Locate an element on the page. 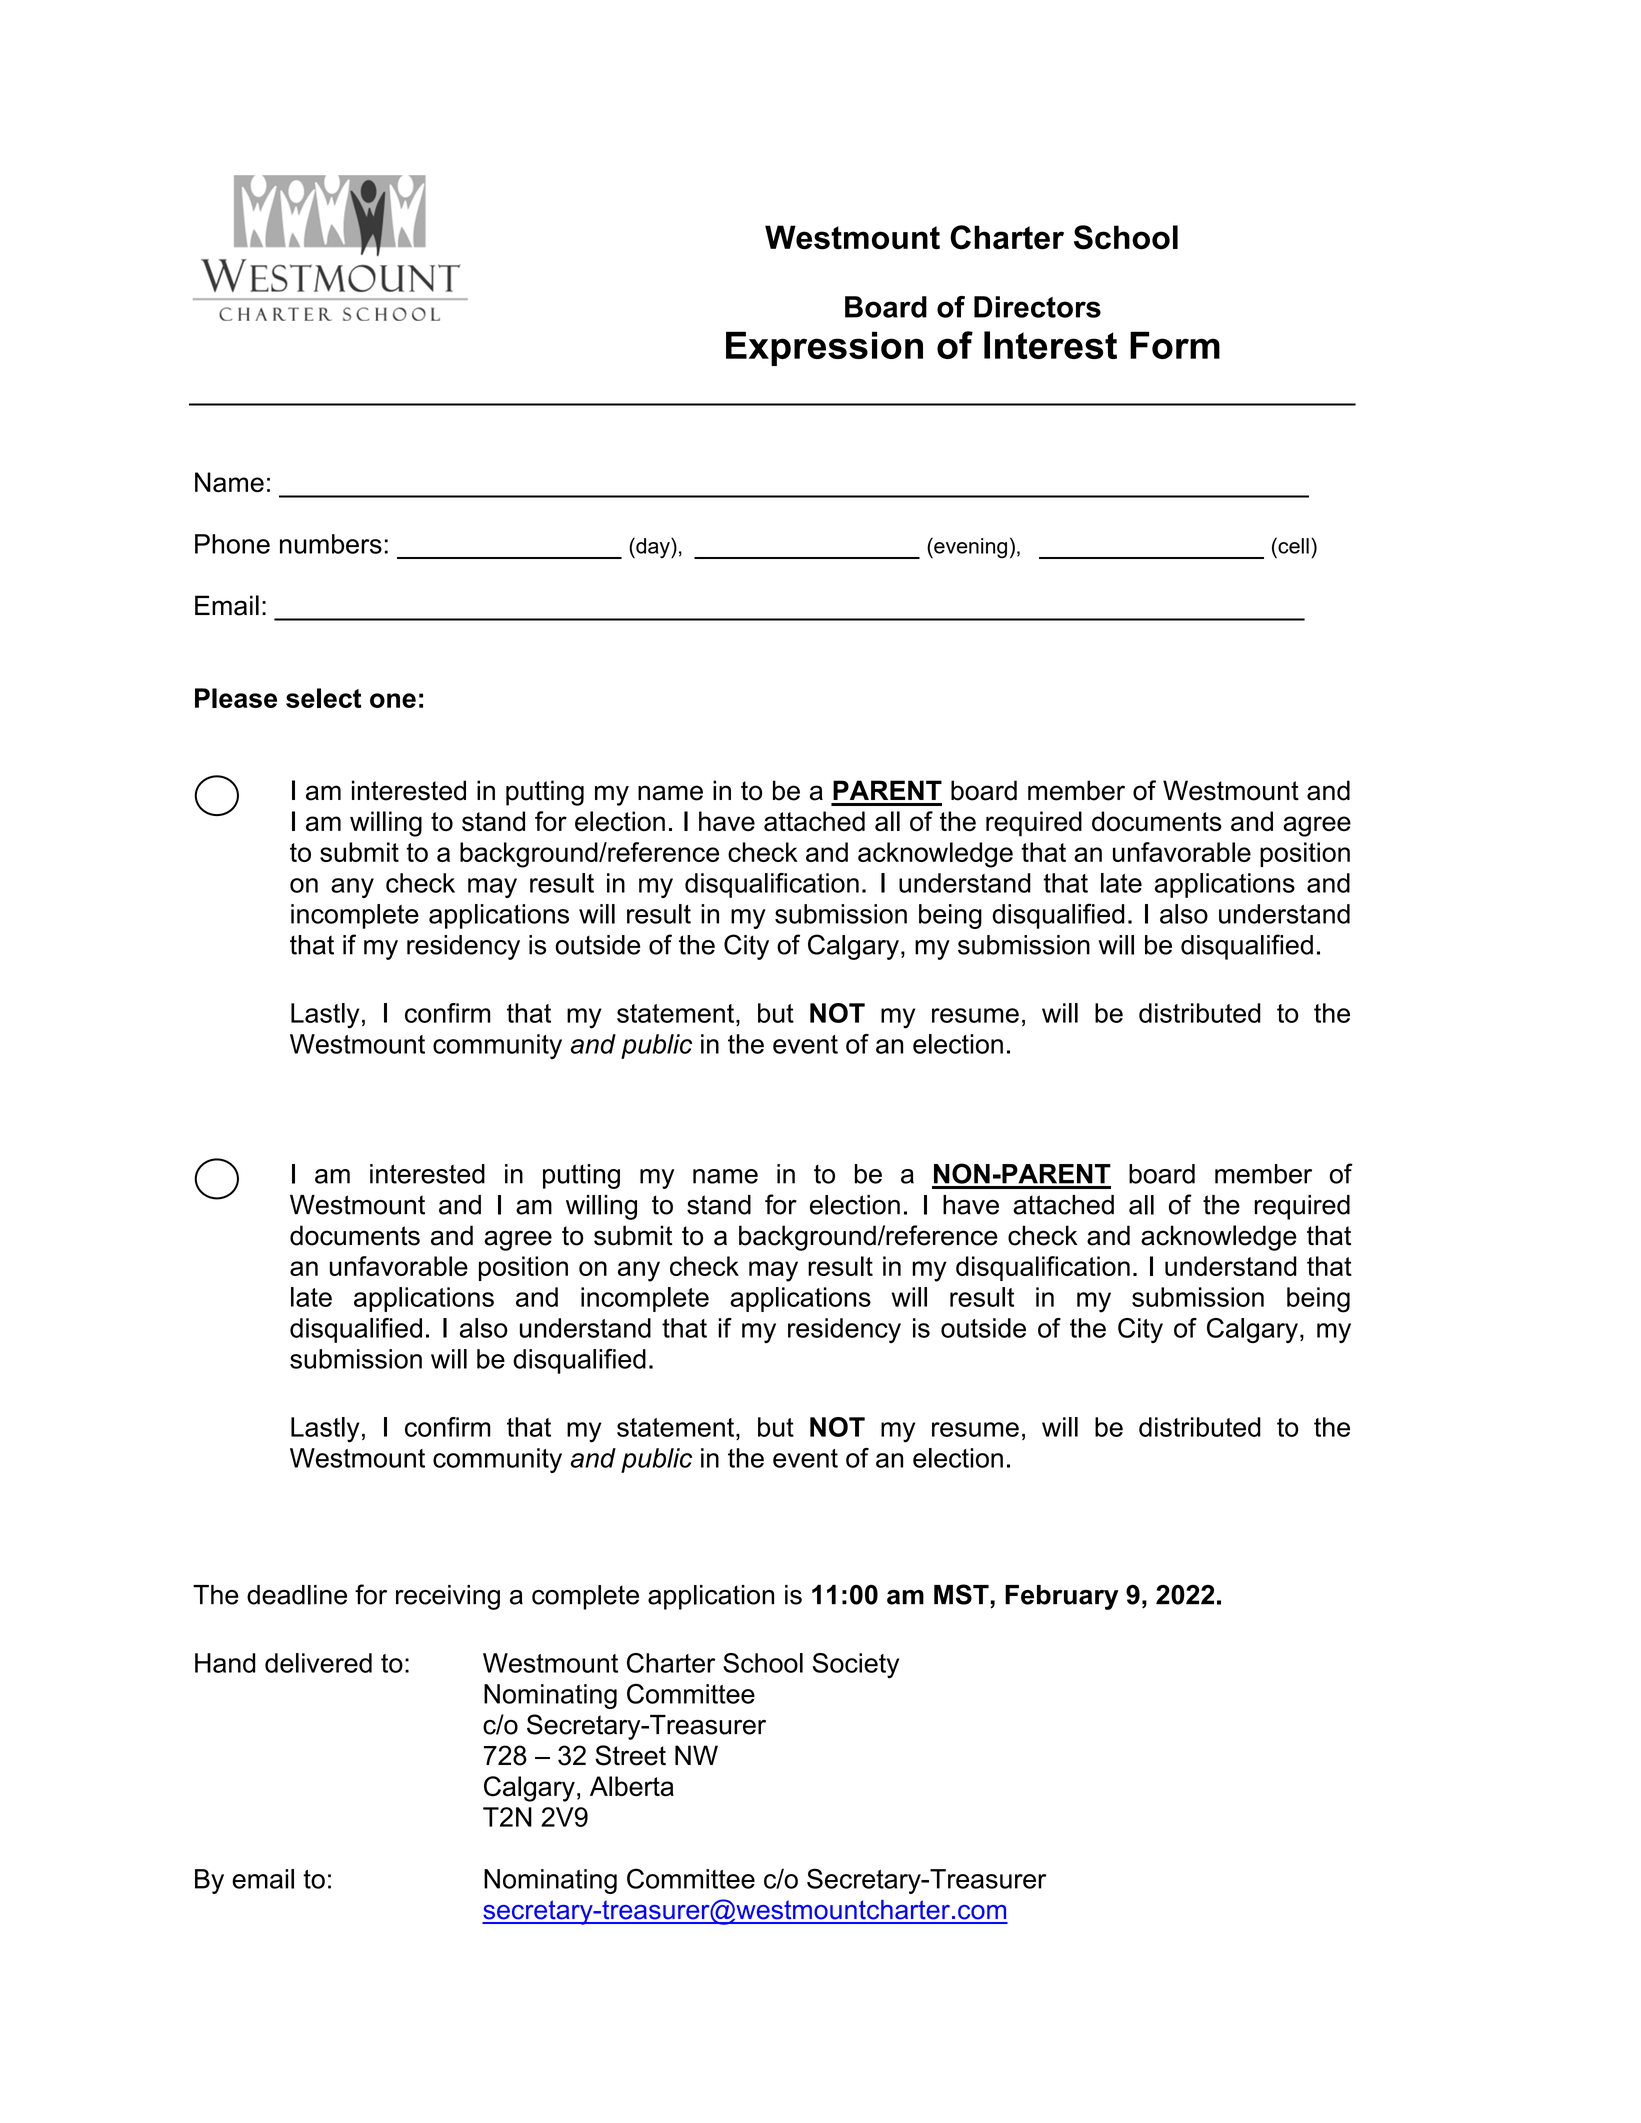 Image resolution: width=1641 pixels, height=2123 pixels. numbers is located at coordinates (331, 544).
